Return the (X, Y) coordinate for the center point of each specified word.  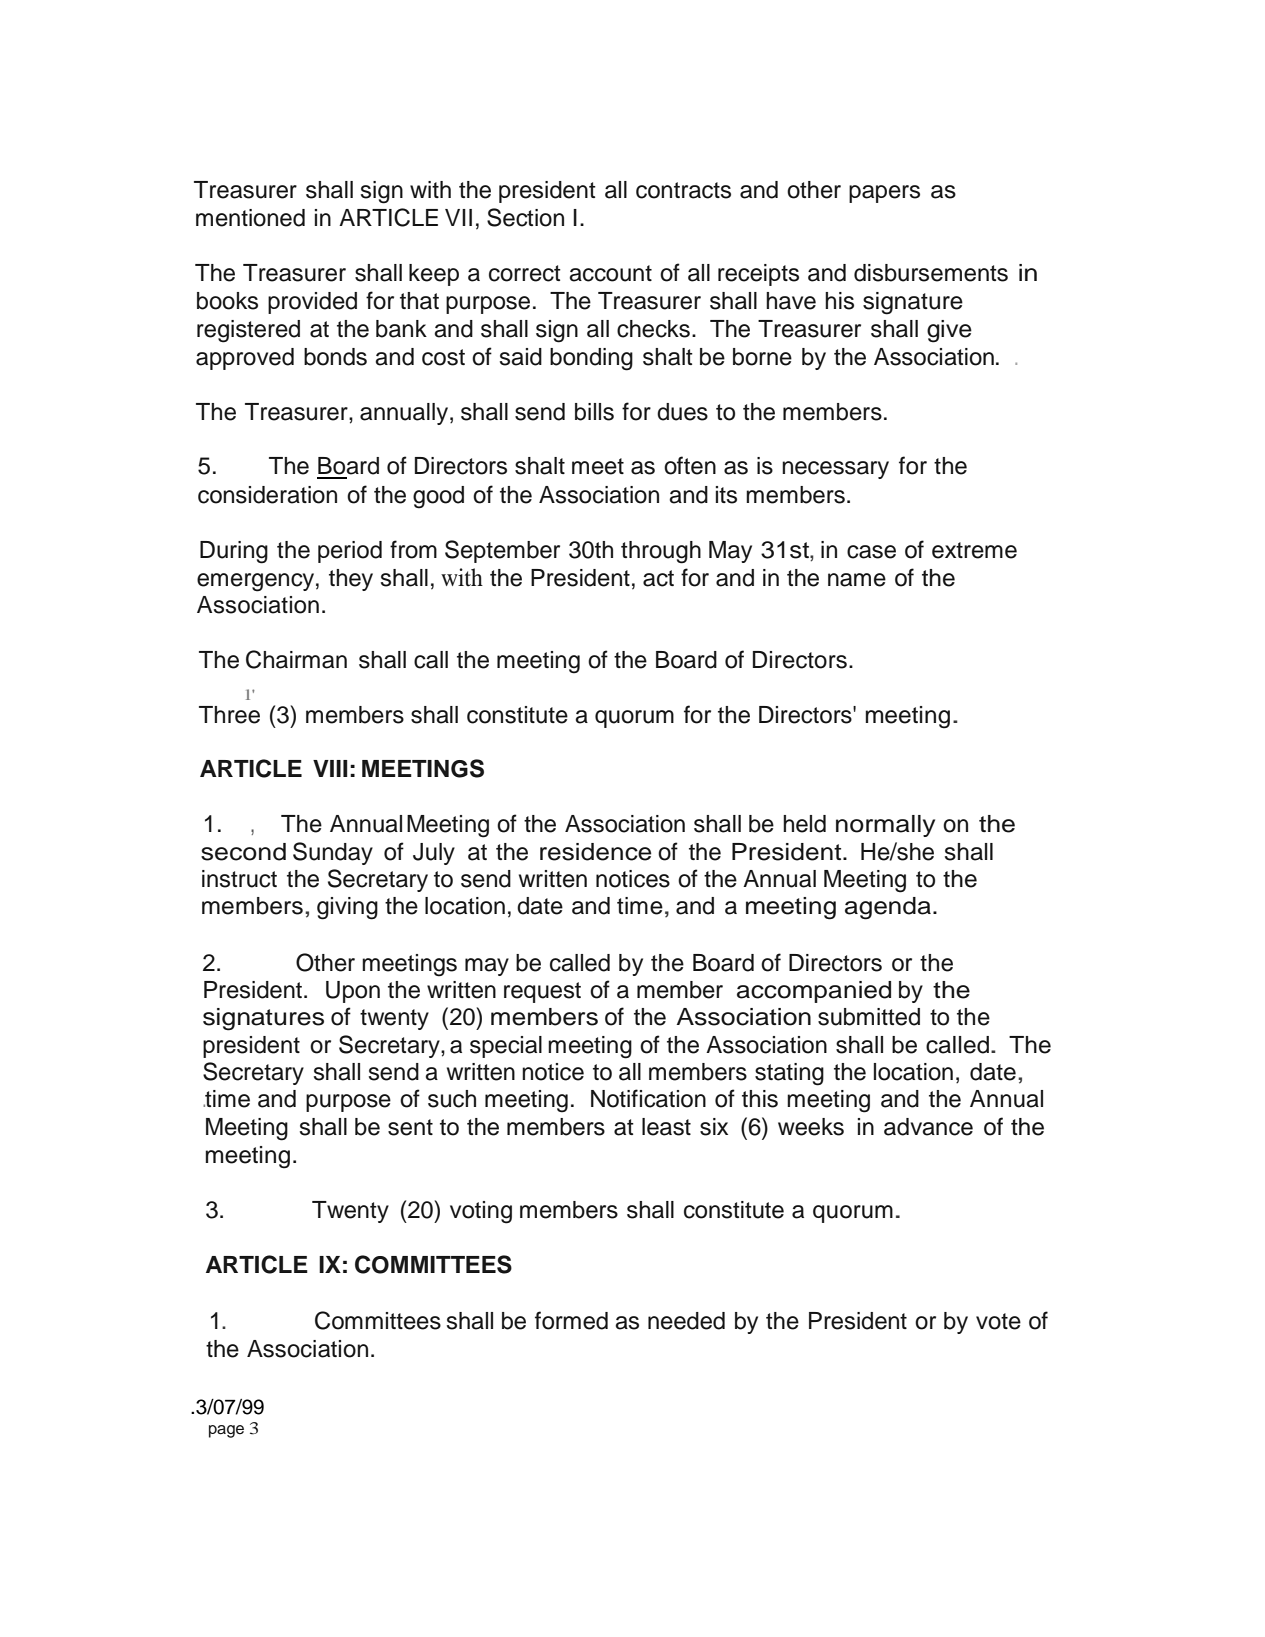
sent (410, 1127)
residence (595, 852)
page (226, 1431)
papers (884, 194)
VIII (330, 768)
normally (885, 826)
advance (928, 1127)
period (350, 552)
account (610, 273)
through (661, 552)
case (871, 552)
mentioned (250, 218)
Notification (648, 1098)
